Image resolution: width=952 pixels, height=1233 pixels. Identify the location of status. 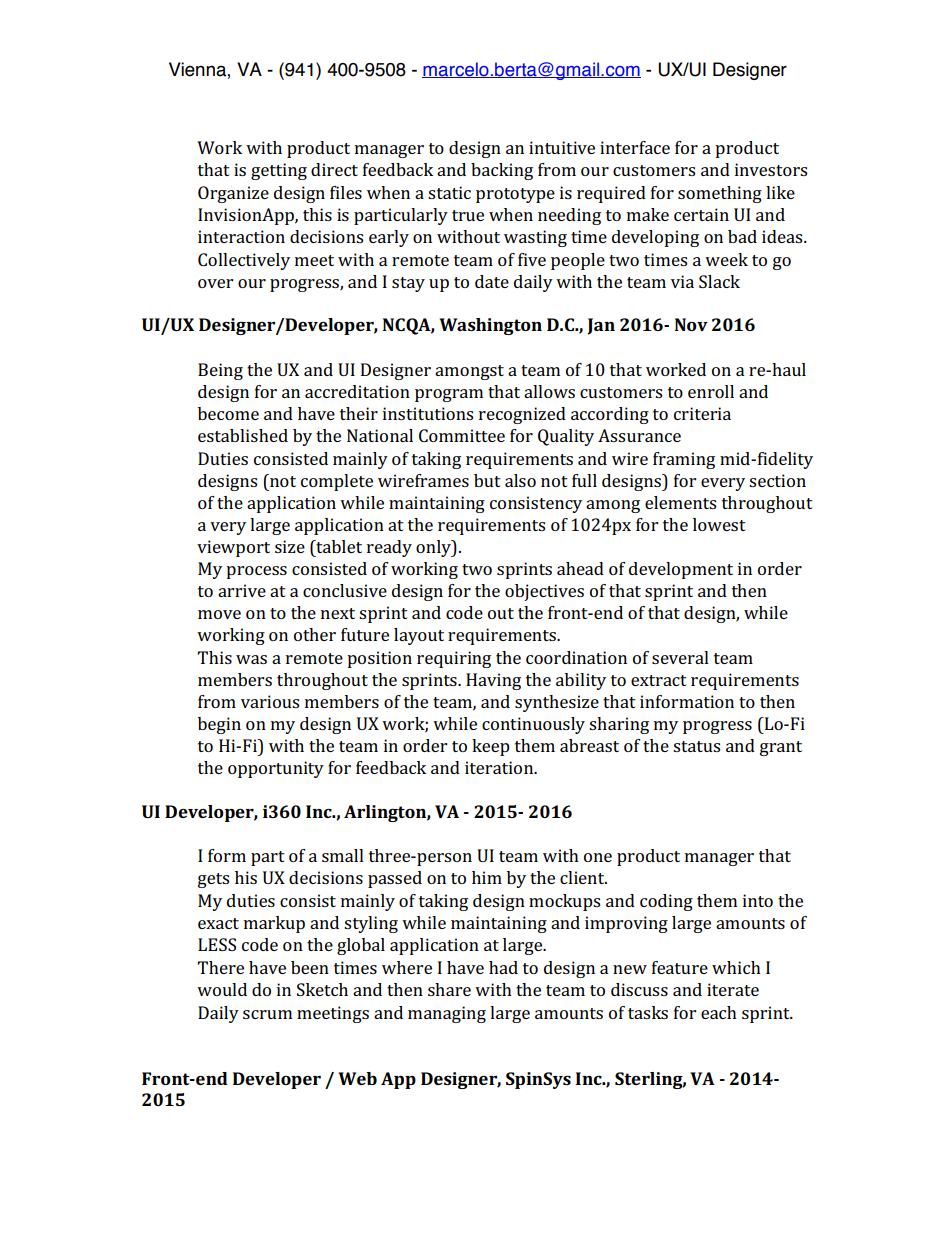
(696, 746).
